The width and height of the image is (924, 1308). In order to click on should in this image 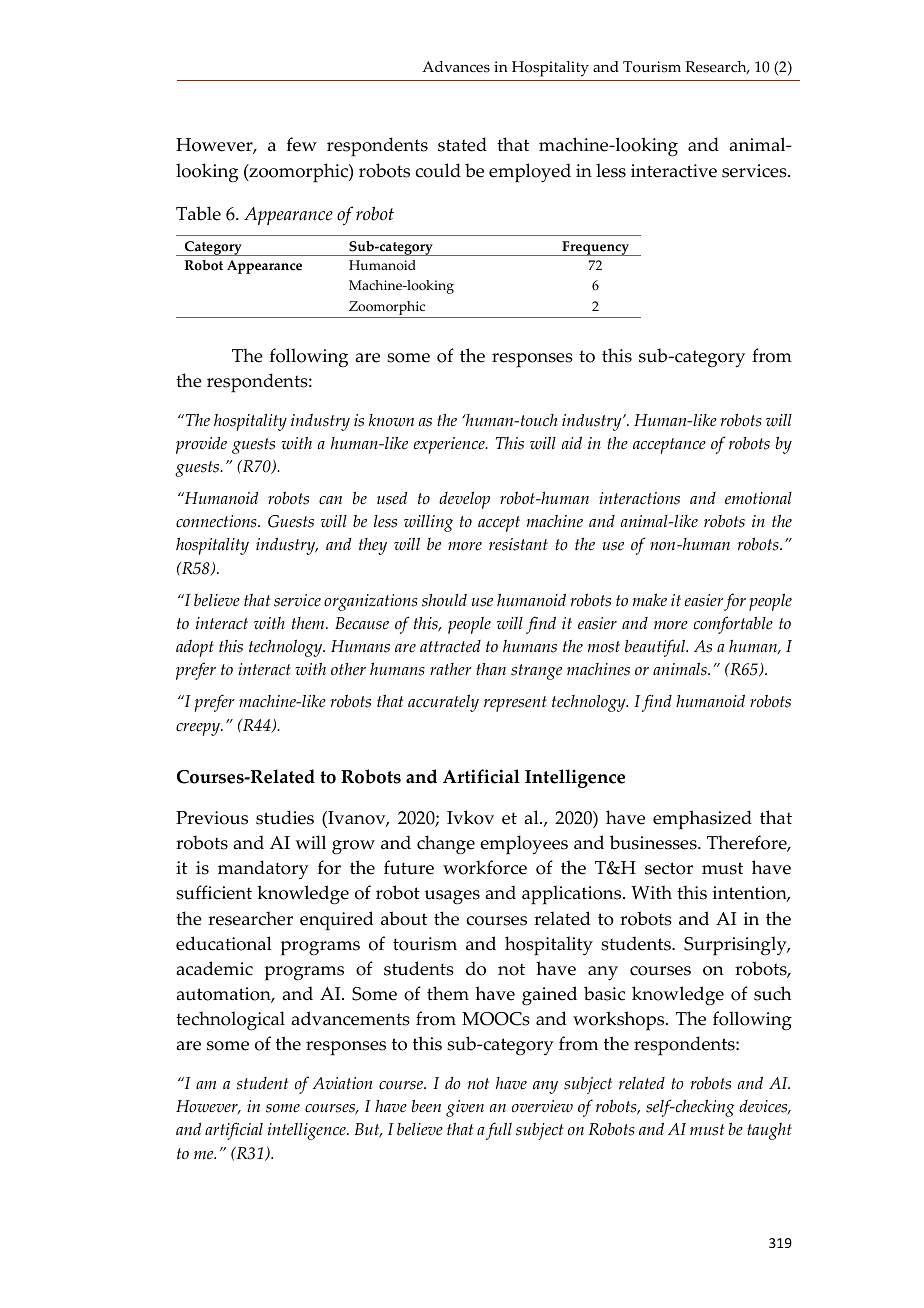, I will do `click(444, 600)`.
